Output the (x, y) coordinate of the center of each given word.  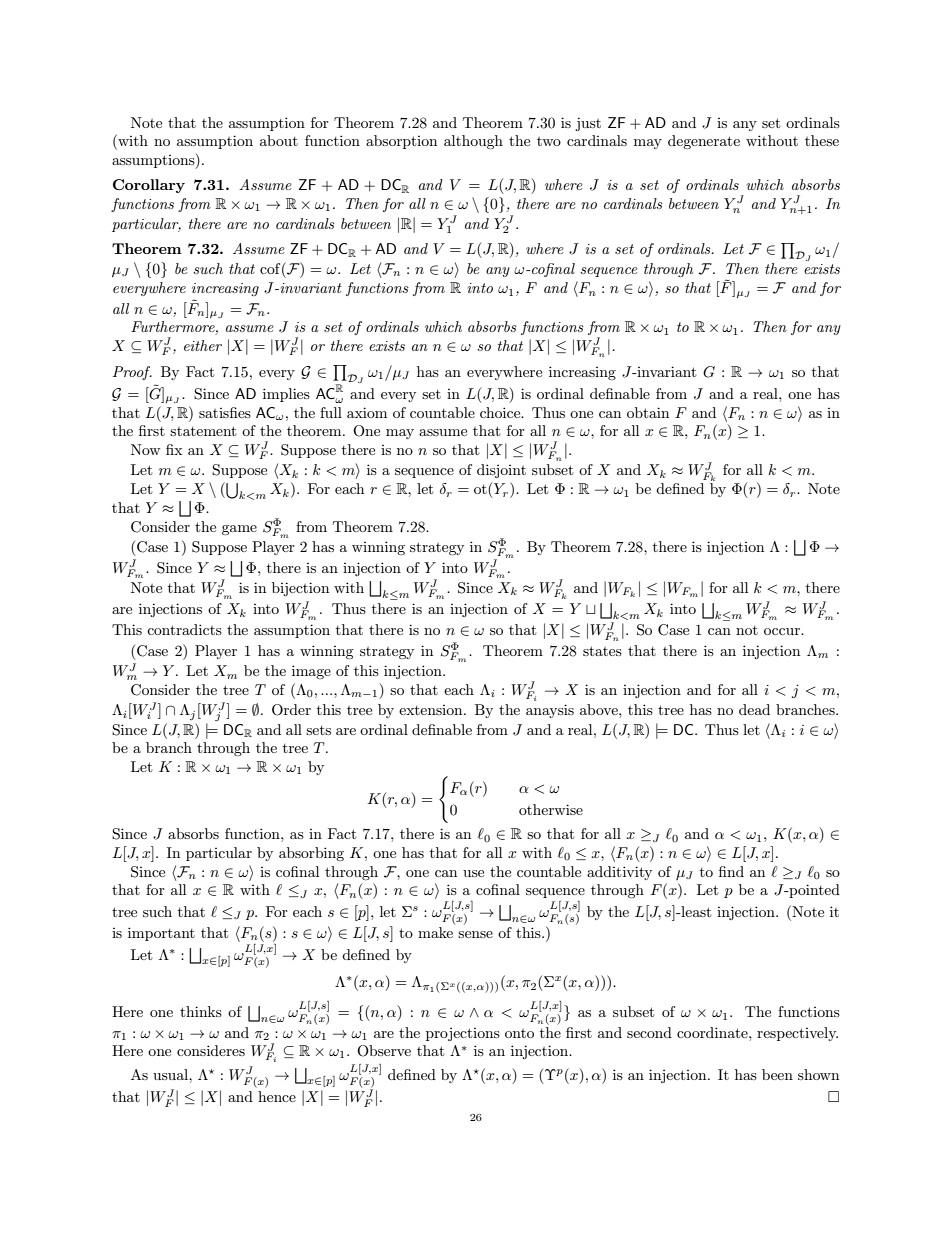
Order (291, 710)
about (279, 140)
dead (754, 709)
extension (432, 710)
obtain (648, 412)
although (473, 142)
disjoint (501, 471)
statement (203, 431)
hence (277, 1096)
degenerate (704, 142)
